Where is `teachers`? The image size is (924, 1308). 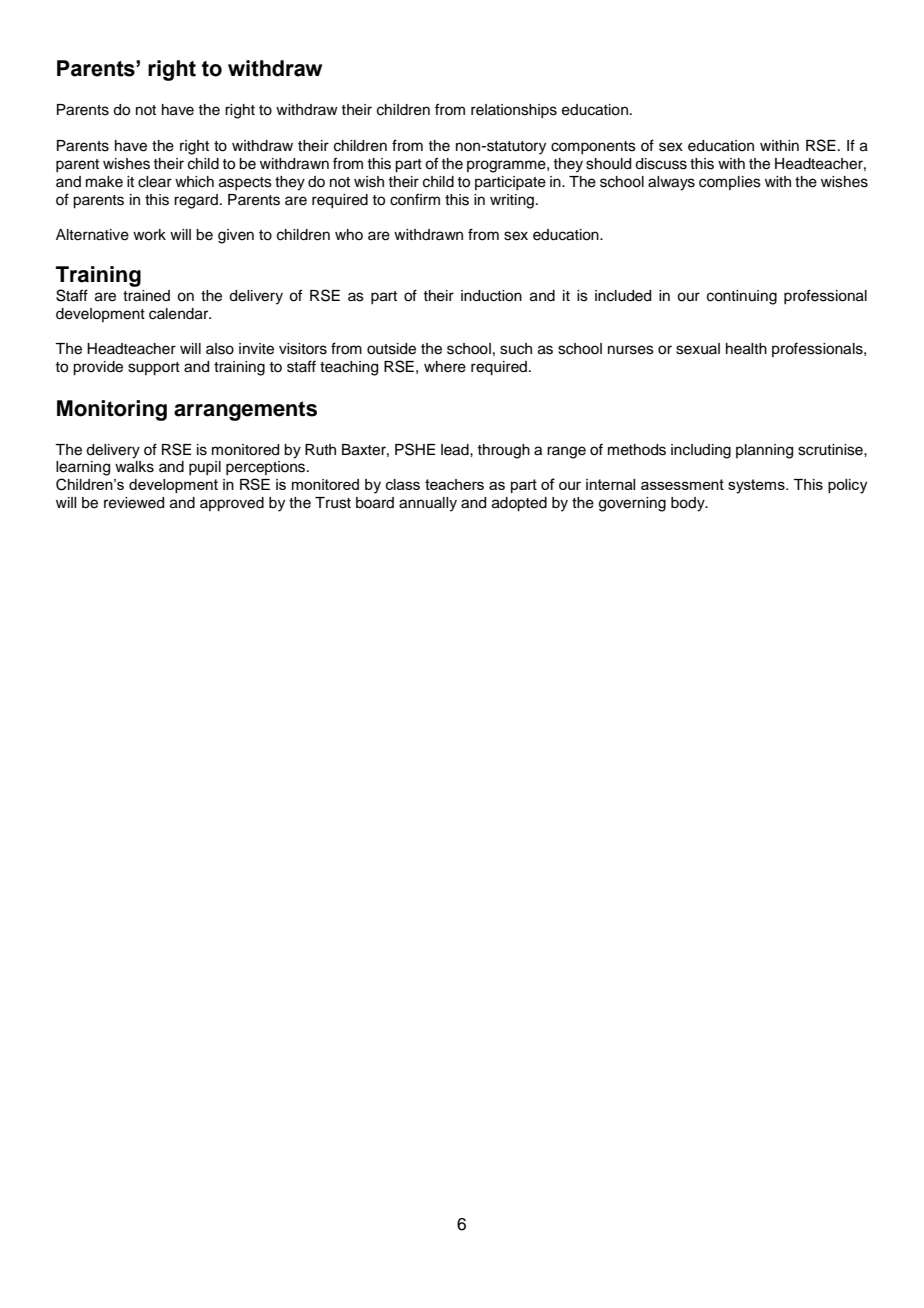 teachers is located at coordinates (454, 484).
